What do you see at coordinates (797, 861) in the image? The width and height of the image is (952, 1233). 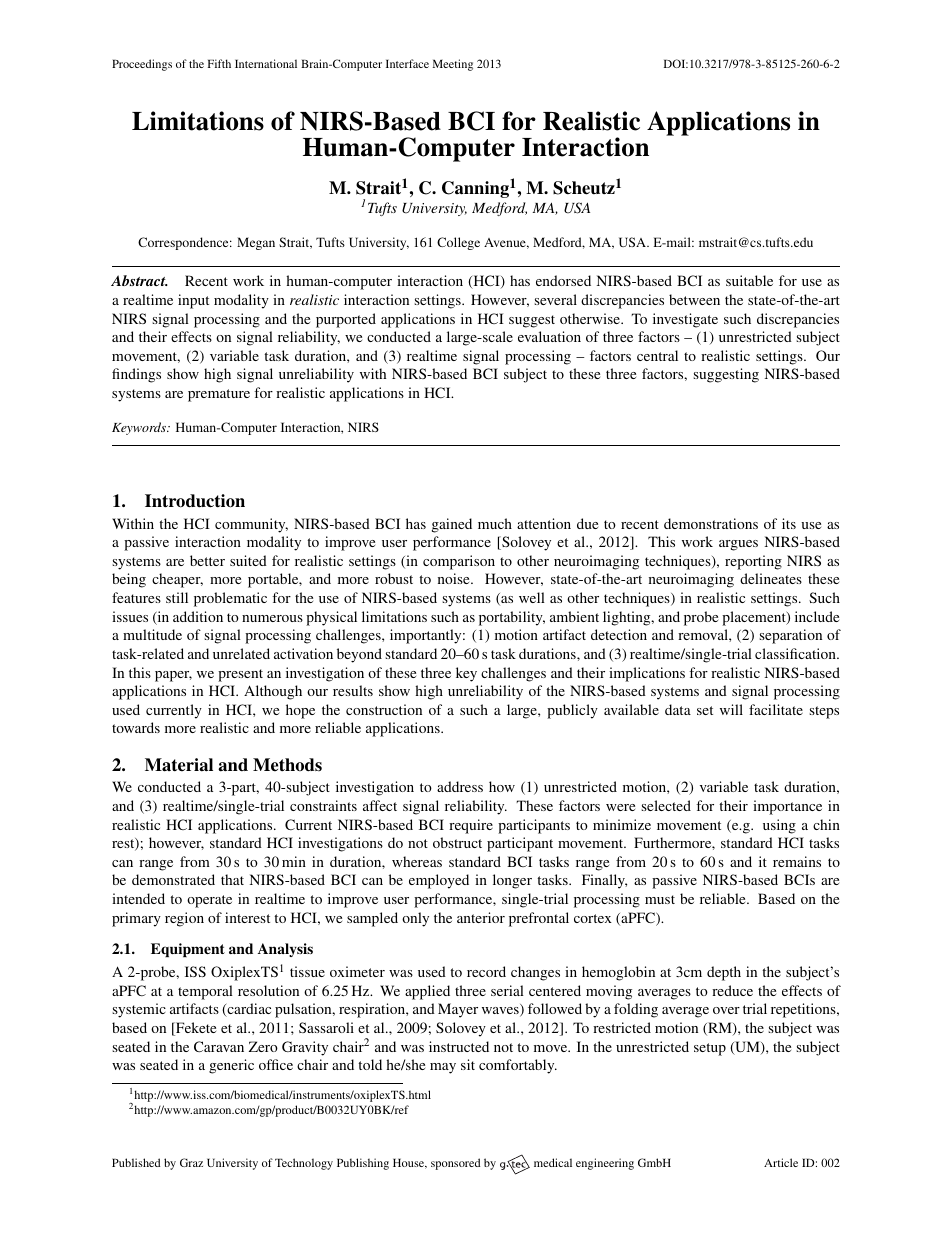 I see `remains` at bounding box center [797, 861].
